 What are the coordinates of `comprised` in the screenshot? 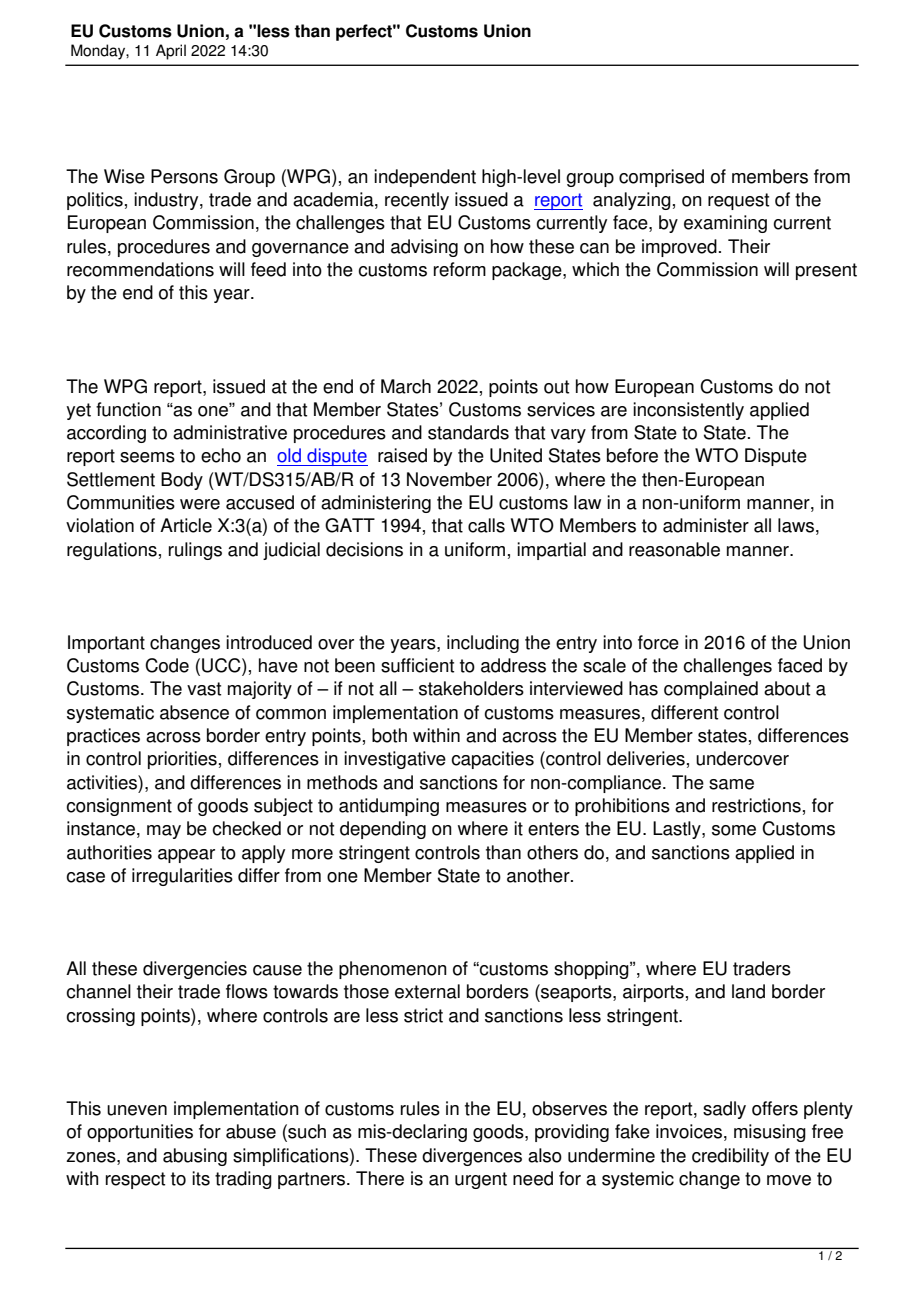 It's located at (661, 178).
